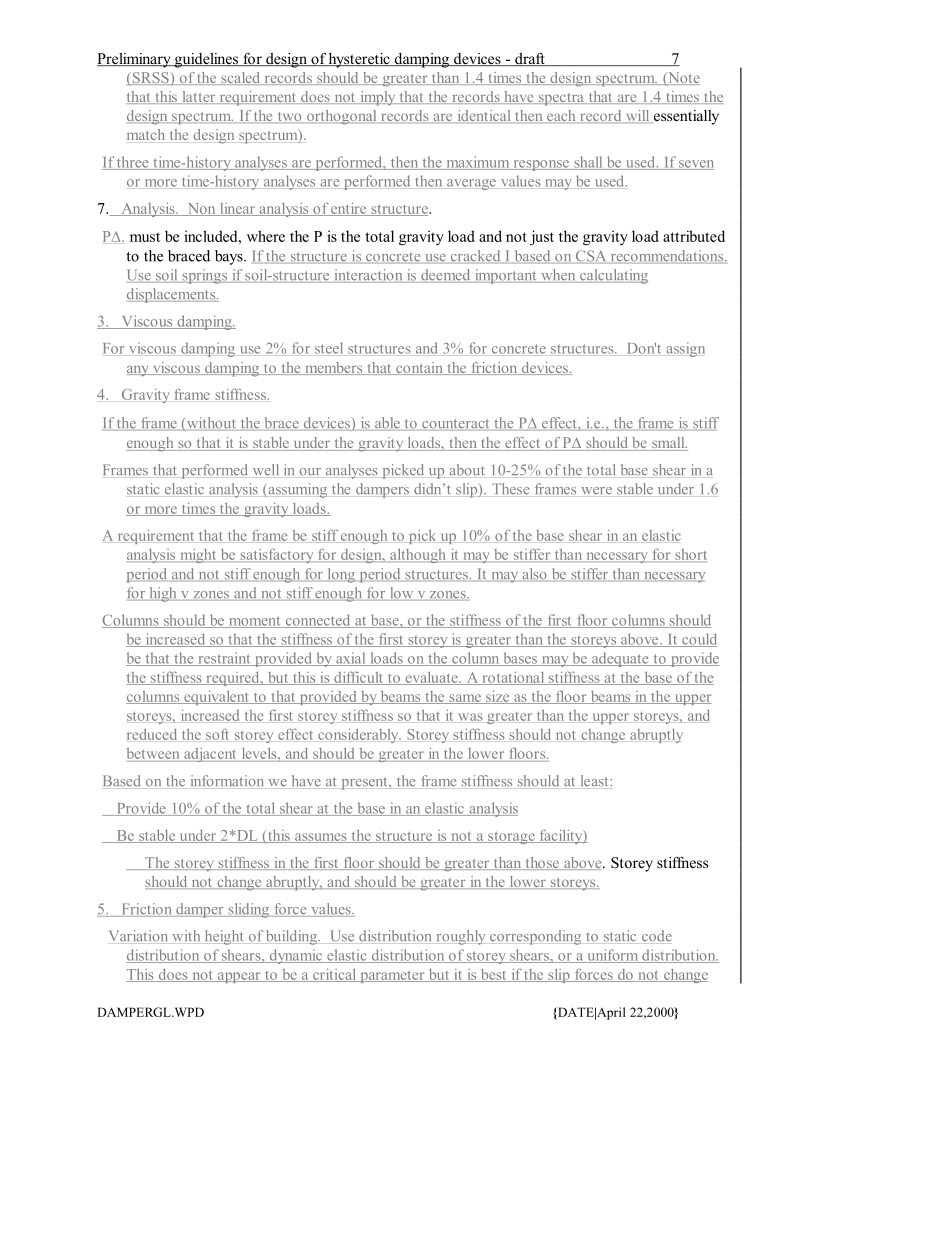  I want to click on imply, so click(378, 98).
